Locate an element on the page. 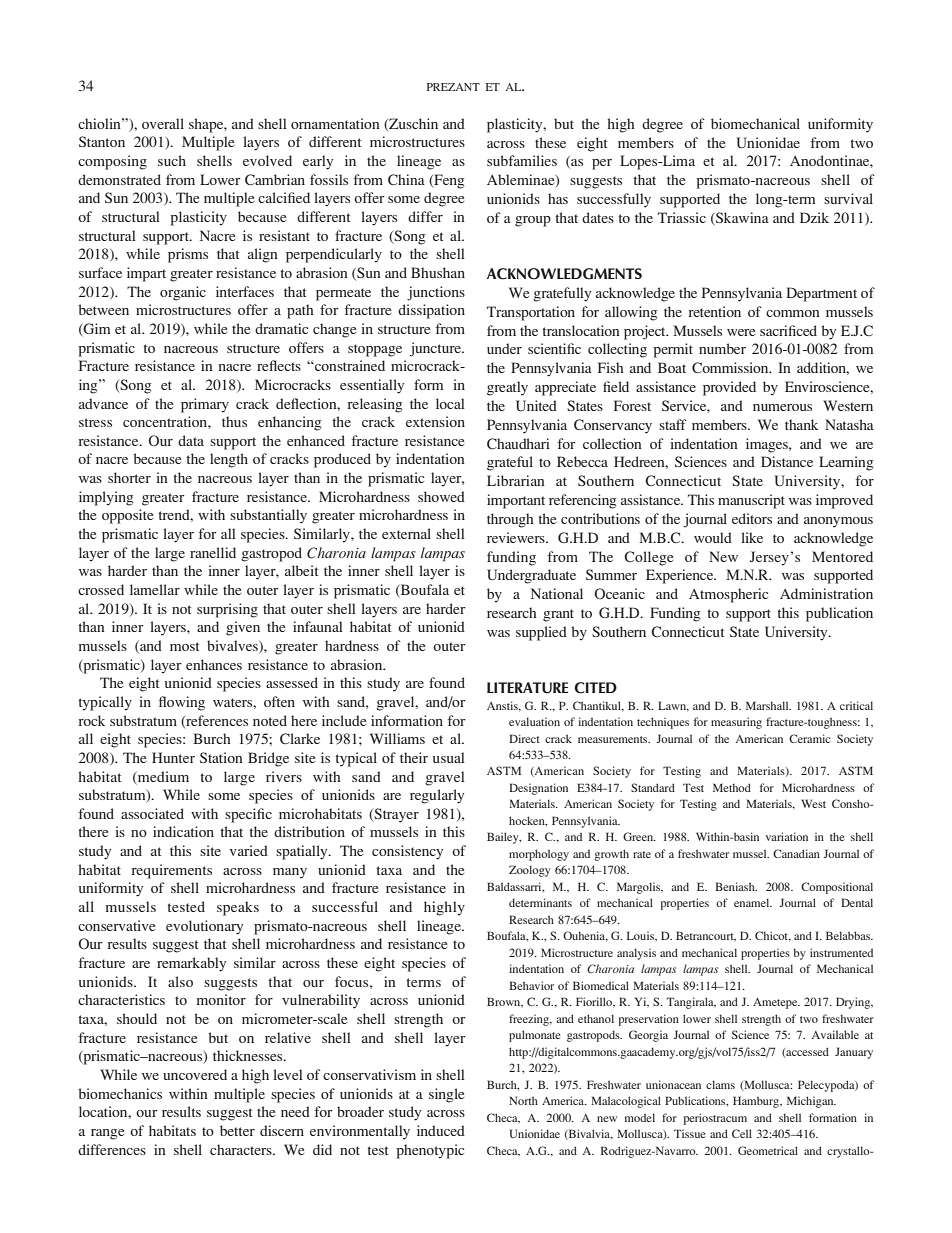 This image has height=1233, width=952. most is located at coordinates (184, 646).
